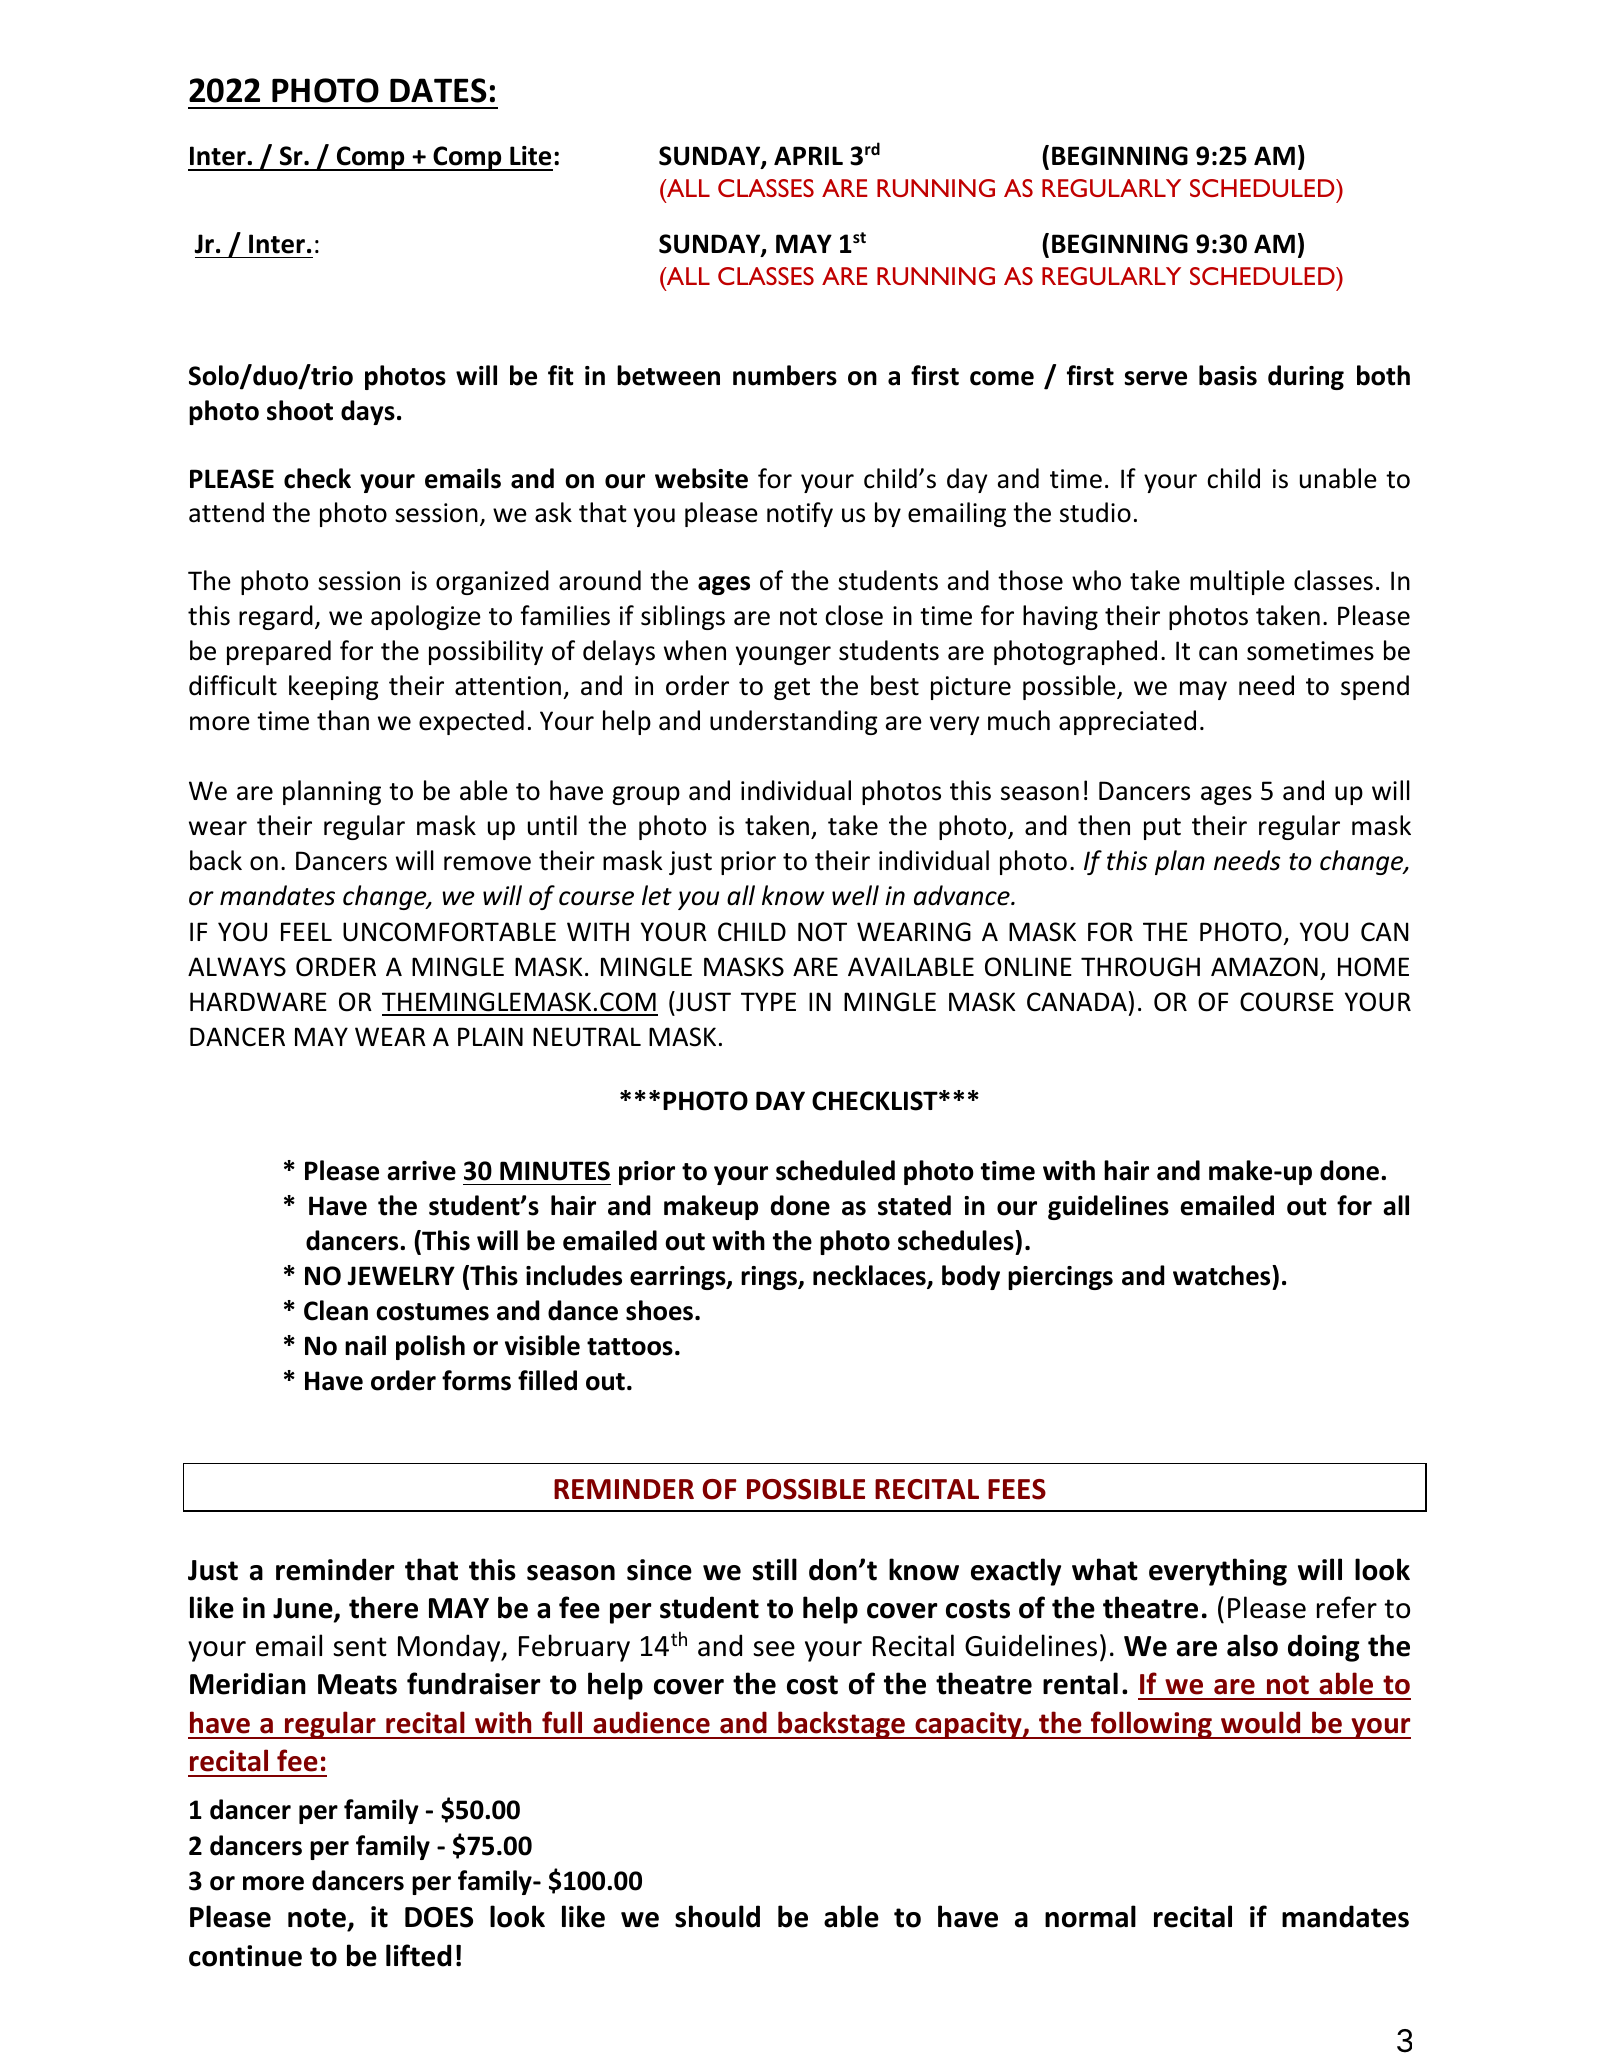  I want to click on shoes, so click(661, 1310).
